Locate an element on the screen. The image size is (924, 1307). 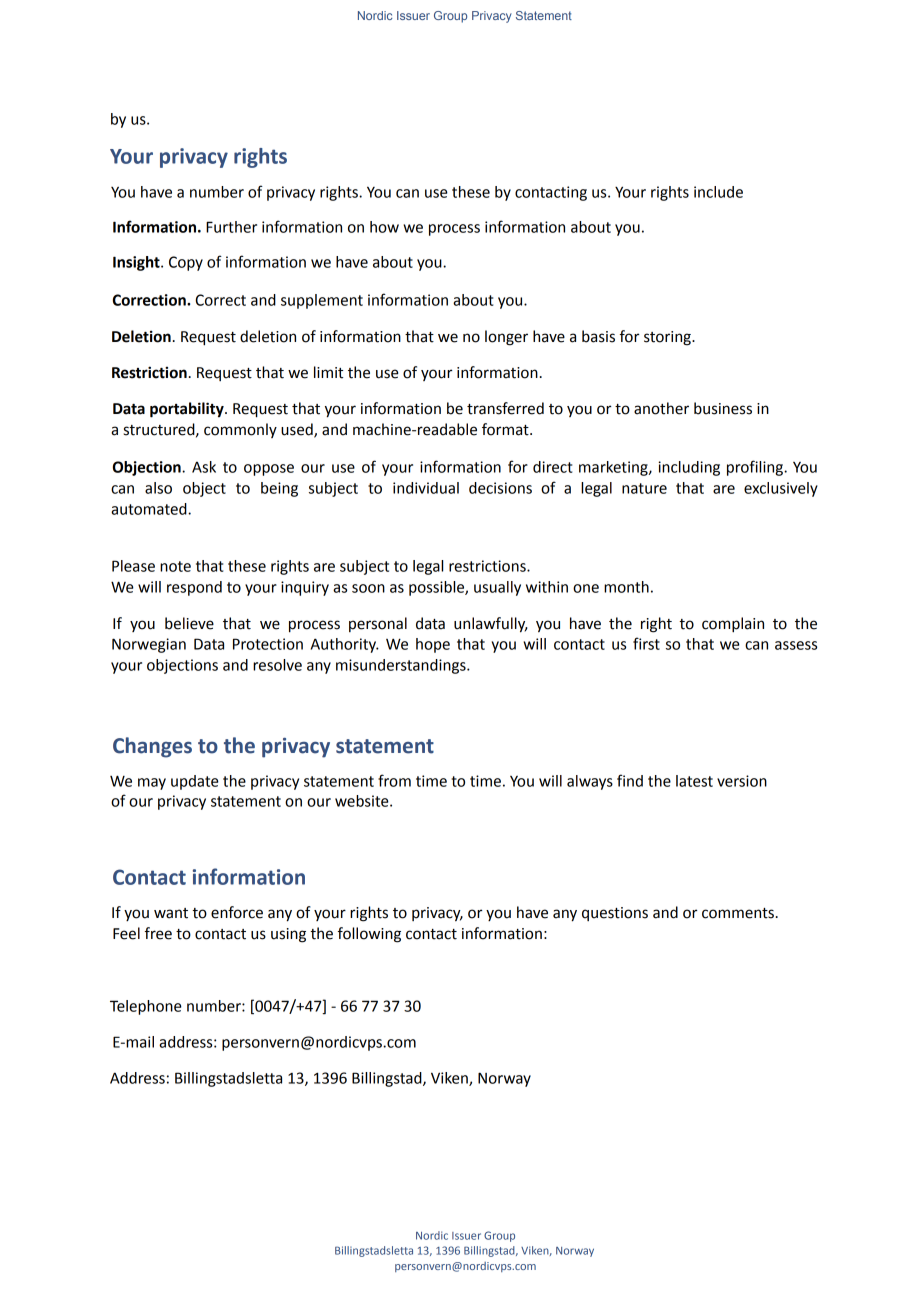
Telephone is located at coordinates (146, 1007).
